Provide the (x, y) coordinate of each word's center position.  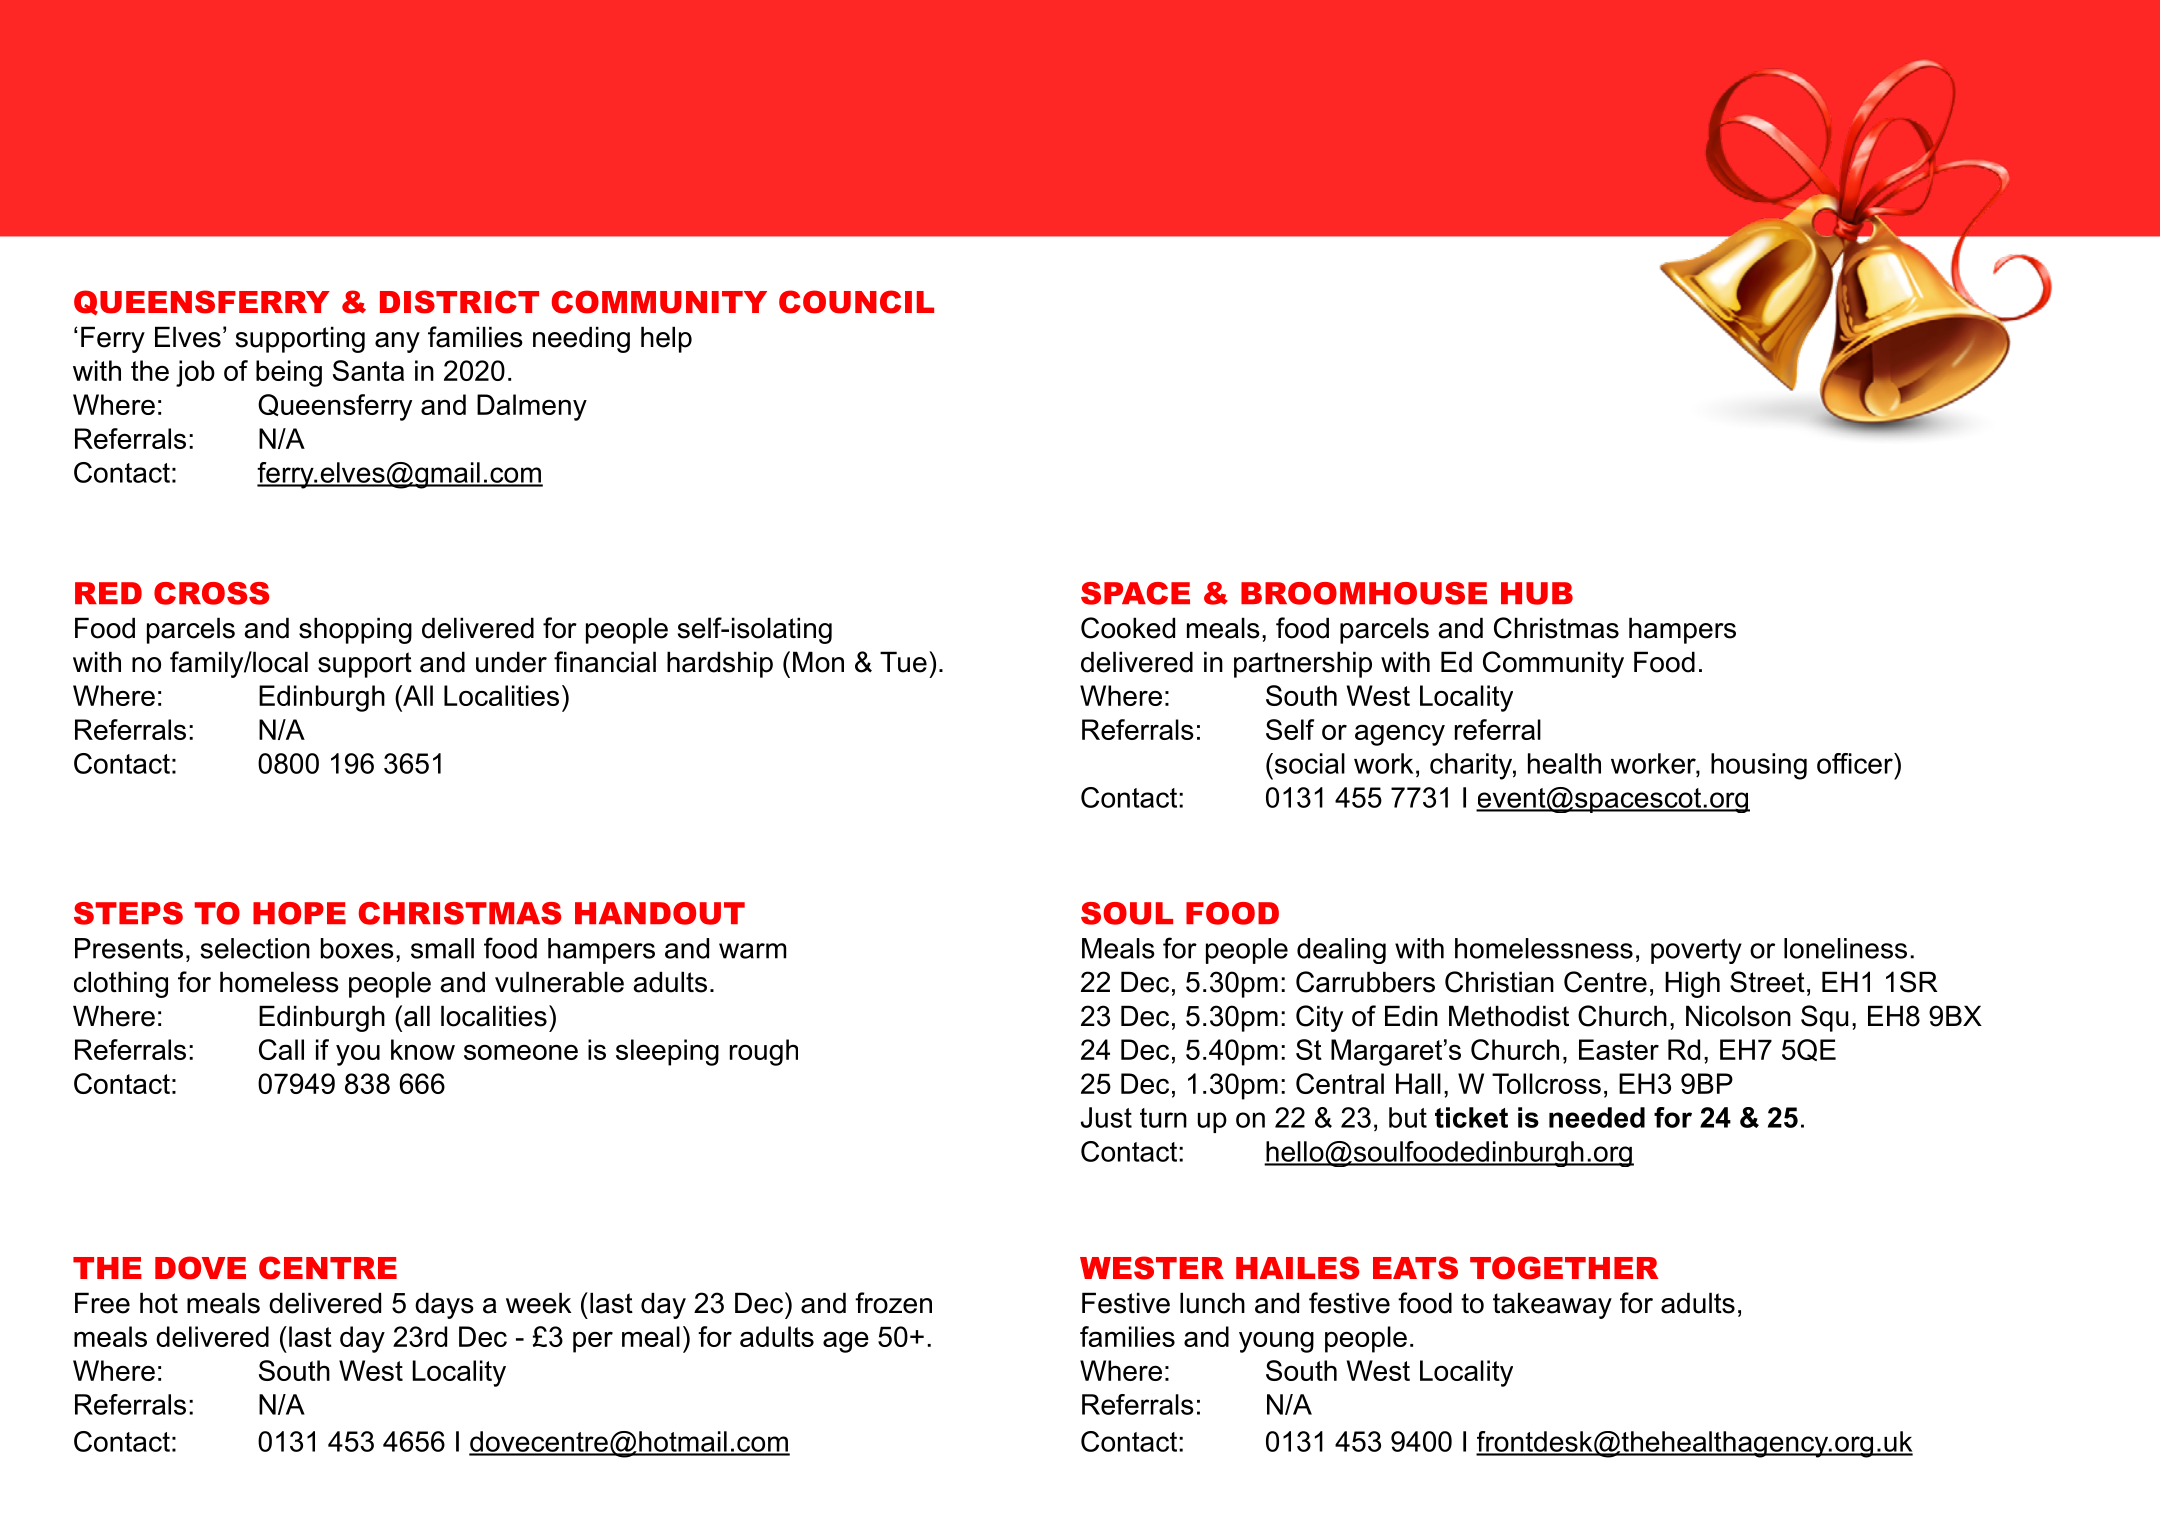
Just (1106, 1117)
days (444, 1305)
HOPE (299, 913)
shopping (355, 630)
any (397, 342)
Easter (1619, 1049)
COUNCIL (856, 302)
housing (1759, 766)
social (1310, 763)
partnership (1303, 664)
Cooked (1128, 628)
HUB (1537, 593)
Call (281, 1049)
